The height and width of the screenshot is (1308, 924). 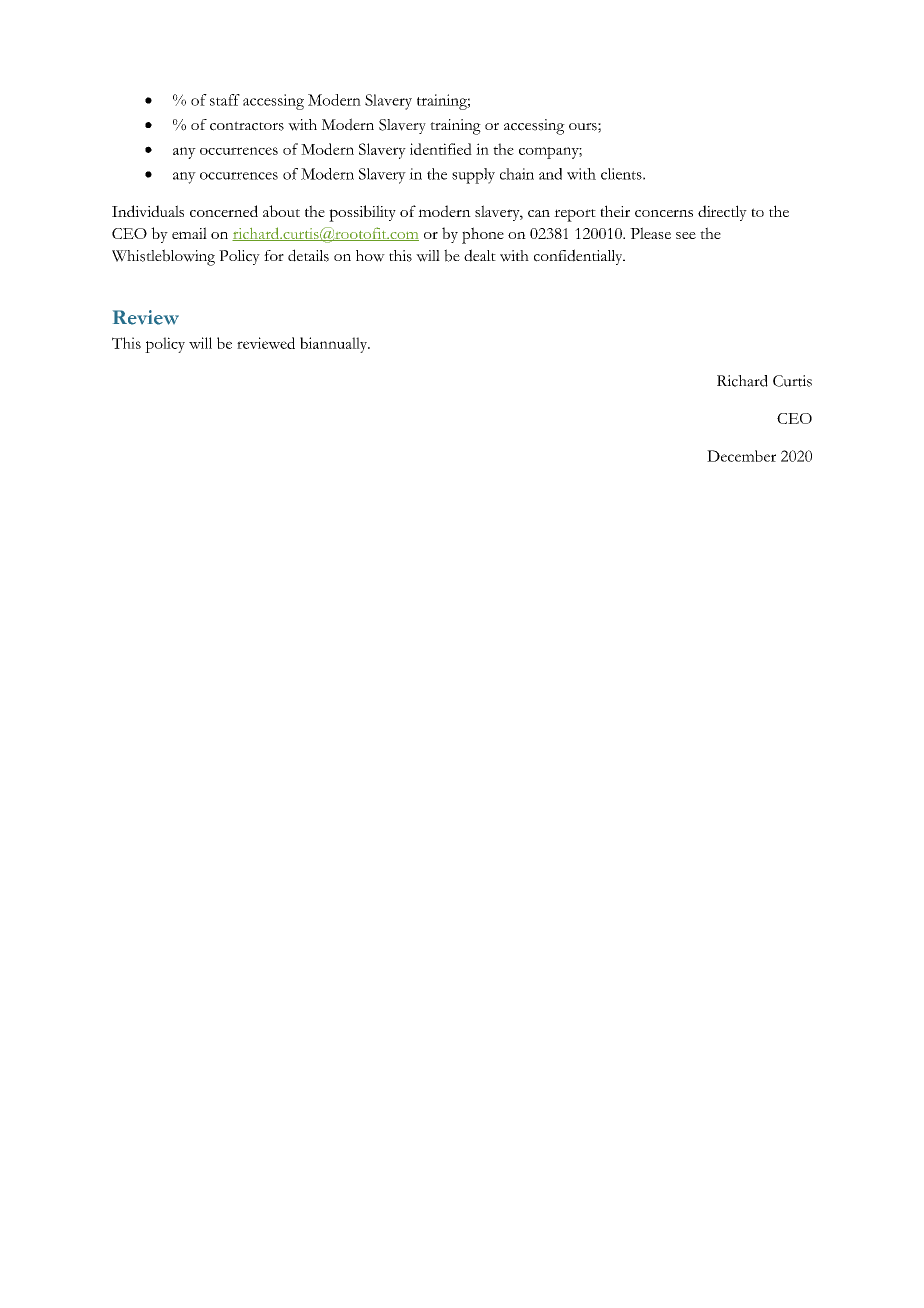 I want to click on how, so click(x=370, y=256).
